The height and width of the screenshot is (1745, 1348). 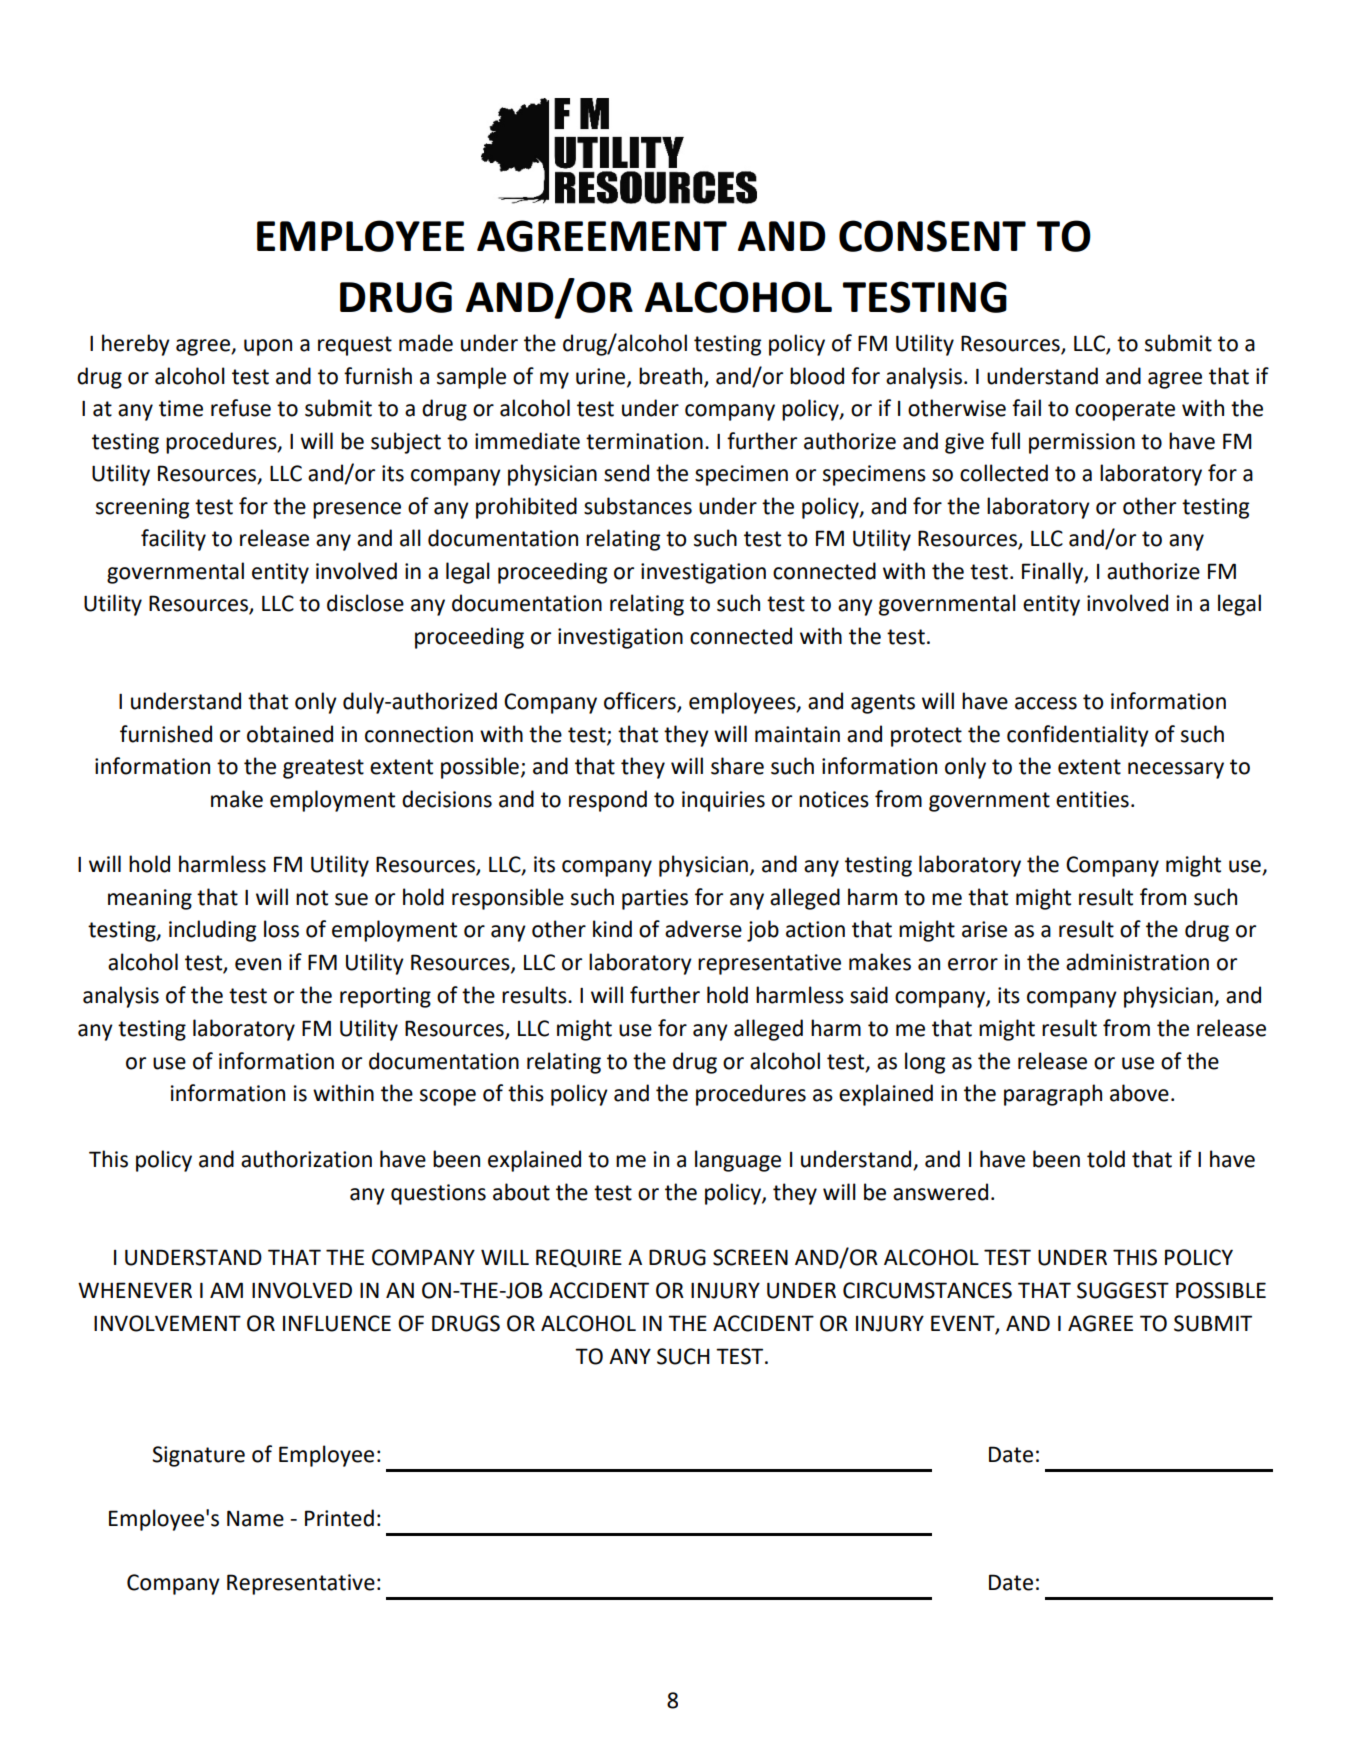 What do you see at coordinates (1046, 703) in the screenshot?
I see `access` at bounding box center [1046, 703].
